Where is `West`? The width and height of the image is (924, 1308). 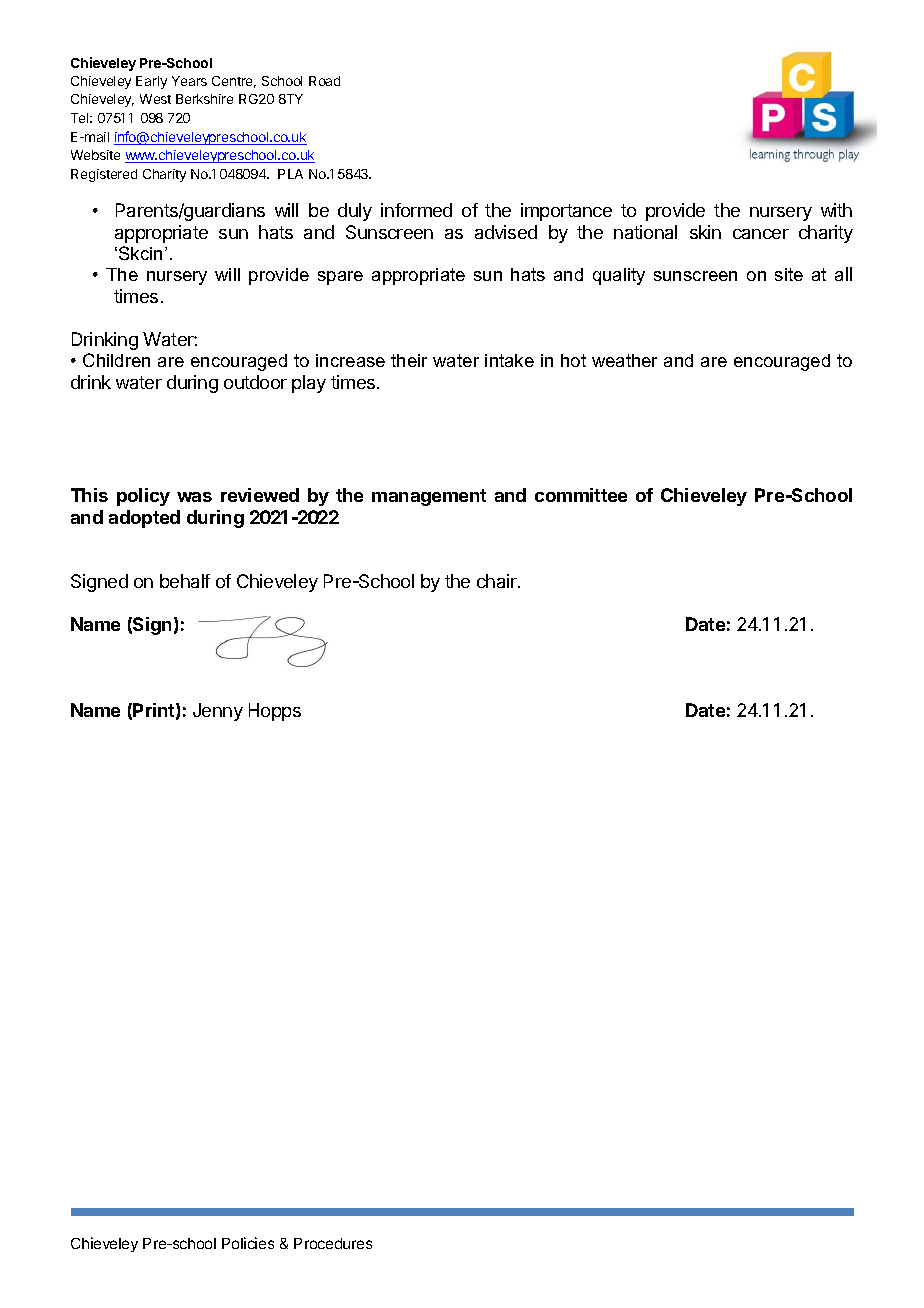
West is located at coordinates (155, 99).
